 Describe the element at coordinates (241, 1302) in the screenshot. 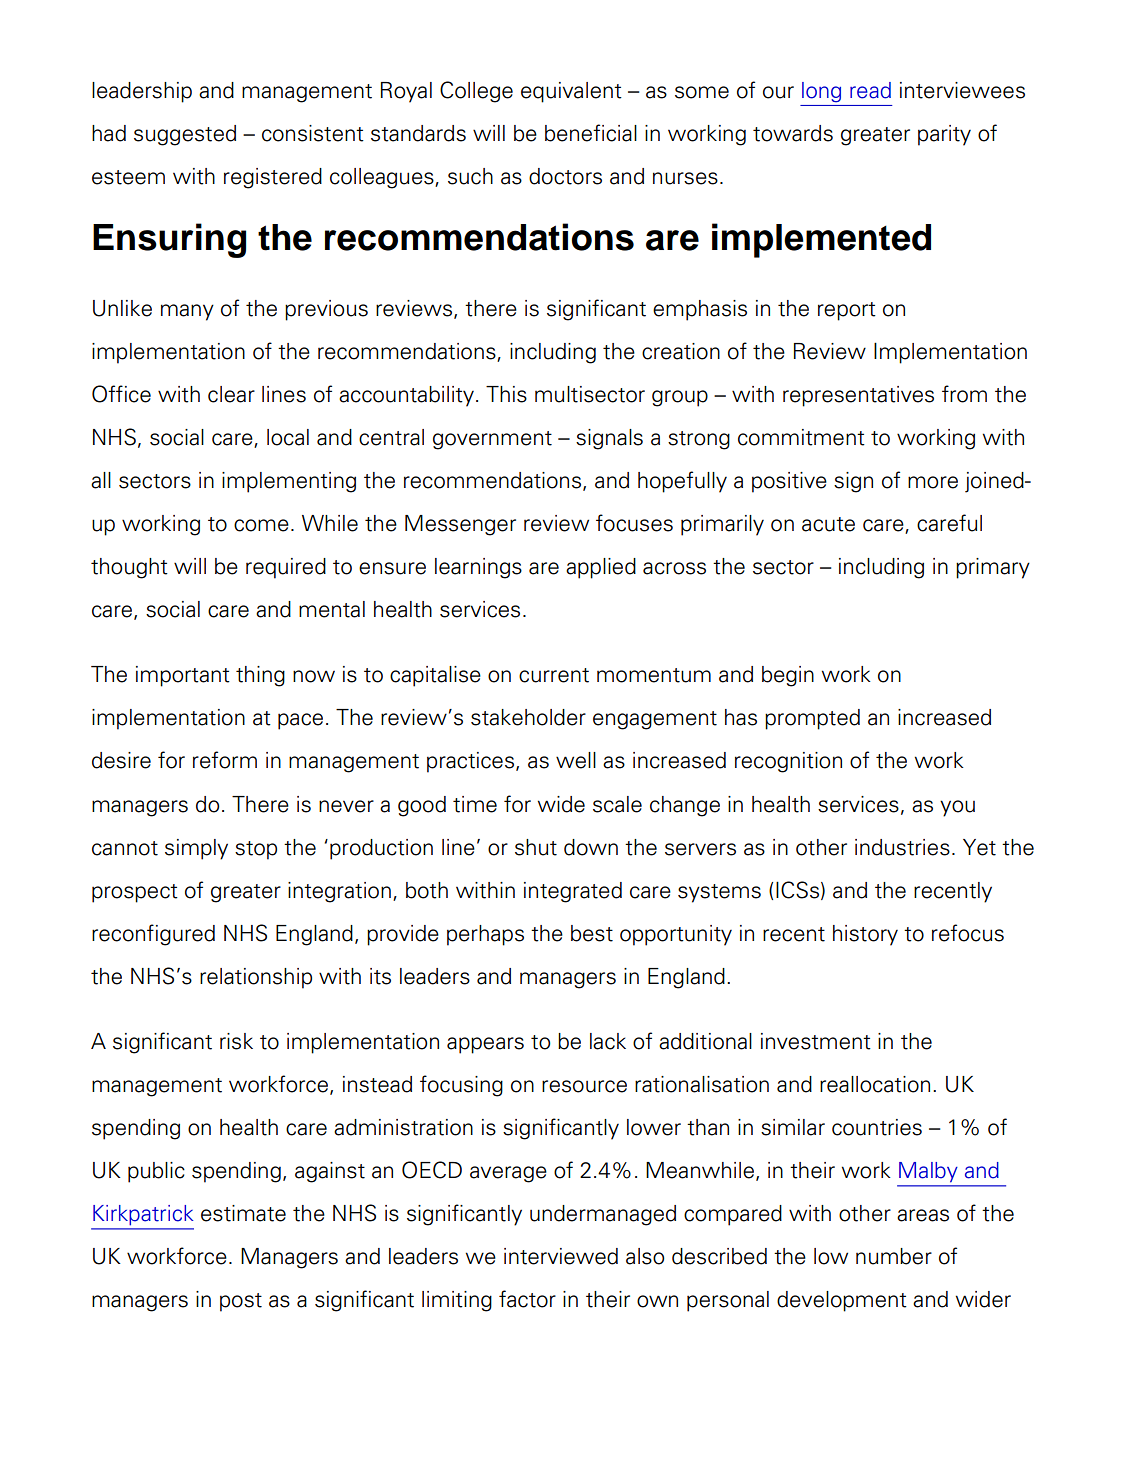

I see `post` at that location.
